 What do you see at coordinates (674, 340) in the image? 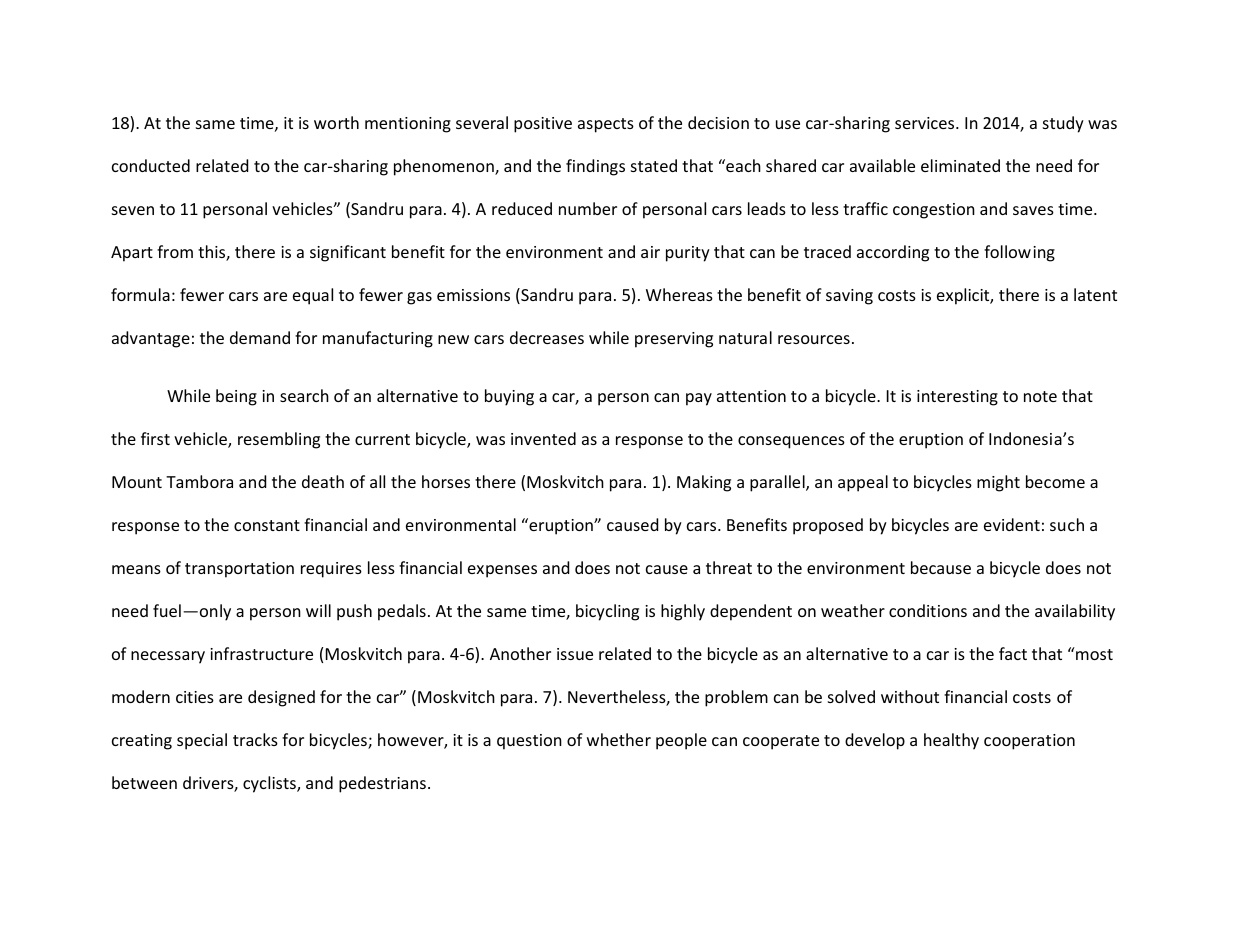
I see `preserving` at bounding box center [674, 340].
